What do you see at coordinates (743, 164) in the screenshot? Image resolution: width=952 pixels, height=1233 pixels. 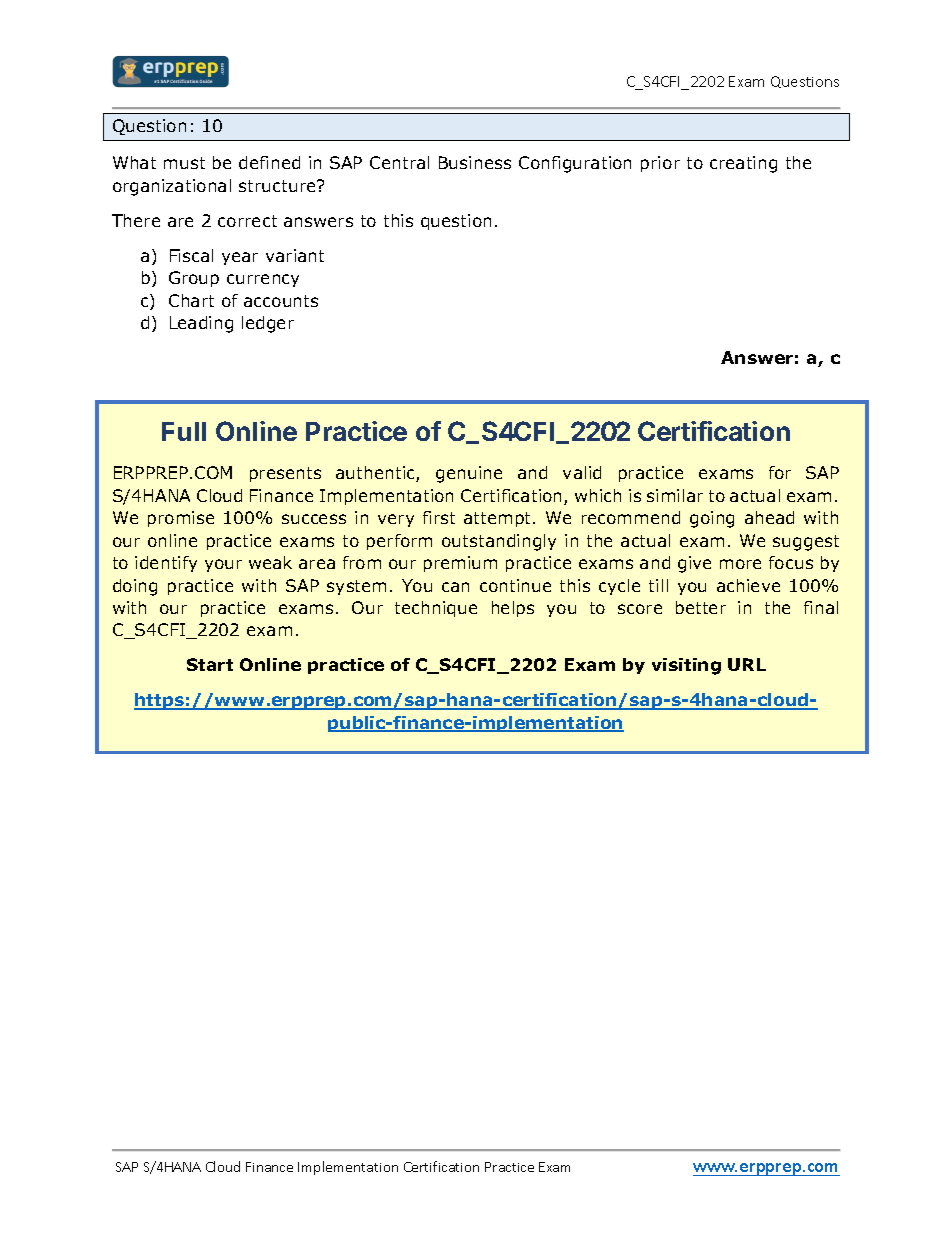 I see `creating` at bounding box center [743, 164].
